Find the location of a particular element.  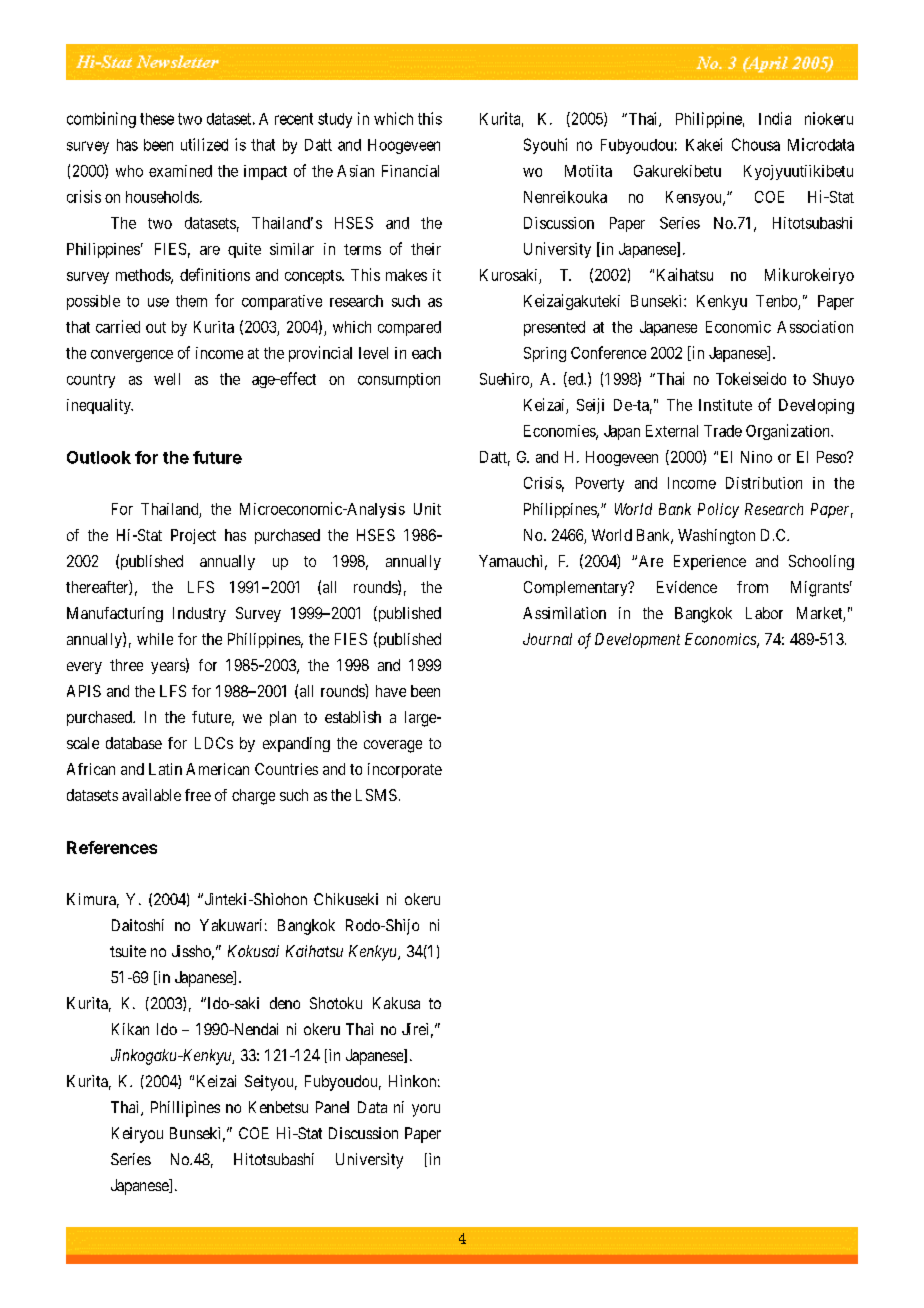

India is located at coordinates (775, 118).
